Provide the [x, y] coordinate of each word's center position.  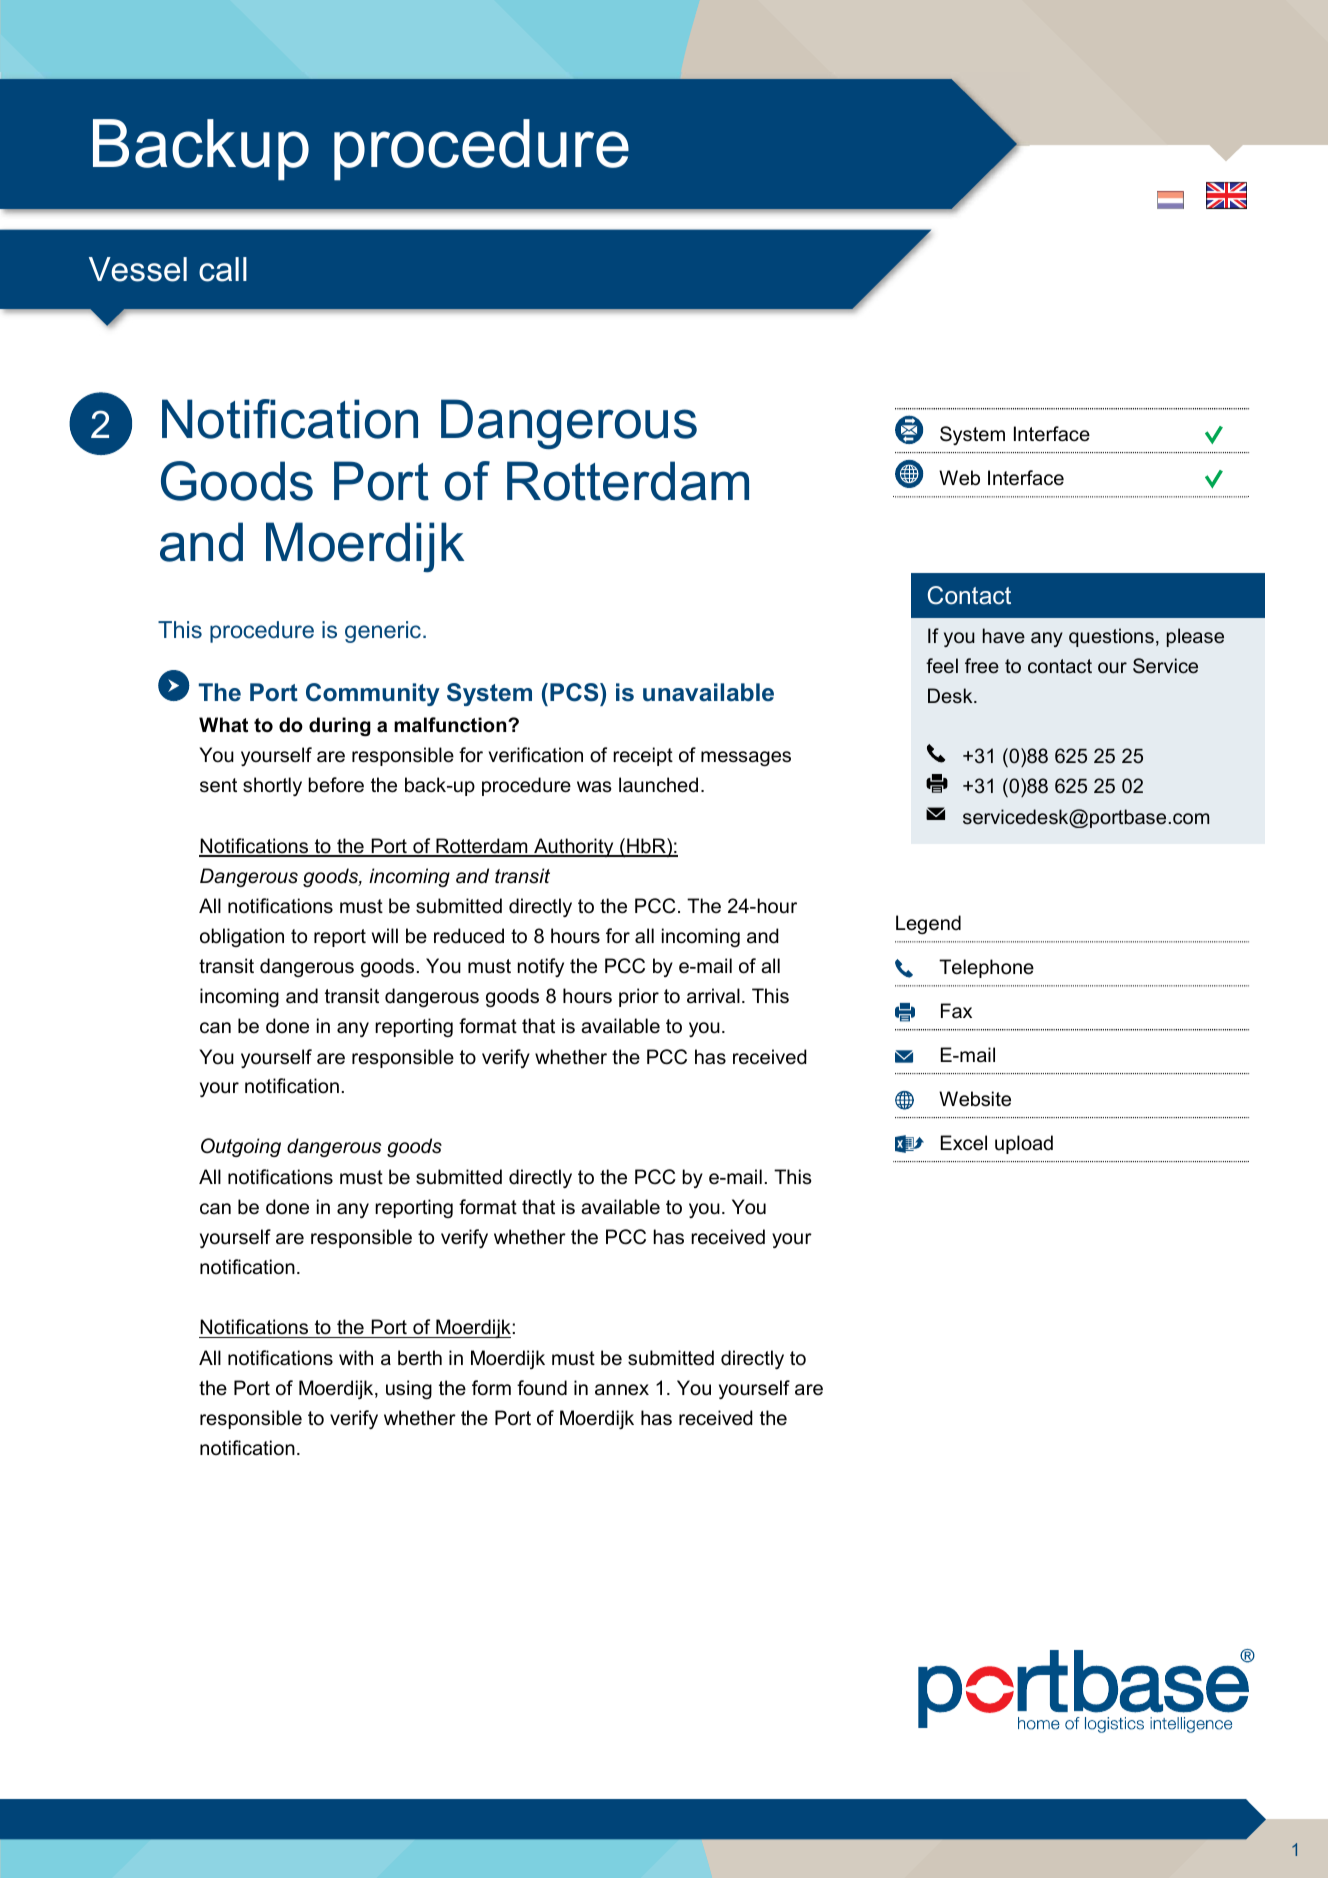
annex [622, 1390]
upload [1024, 1144]
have [1004, 636]
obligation [242, 937]
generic [384, 632]
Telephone [986, 968]
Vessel [138, 269]
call [223, 269]
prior [639, 997]
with [356, 1357]
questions [1111, 637]
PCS [575, 692]
